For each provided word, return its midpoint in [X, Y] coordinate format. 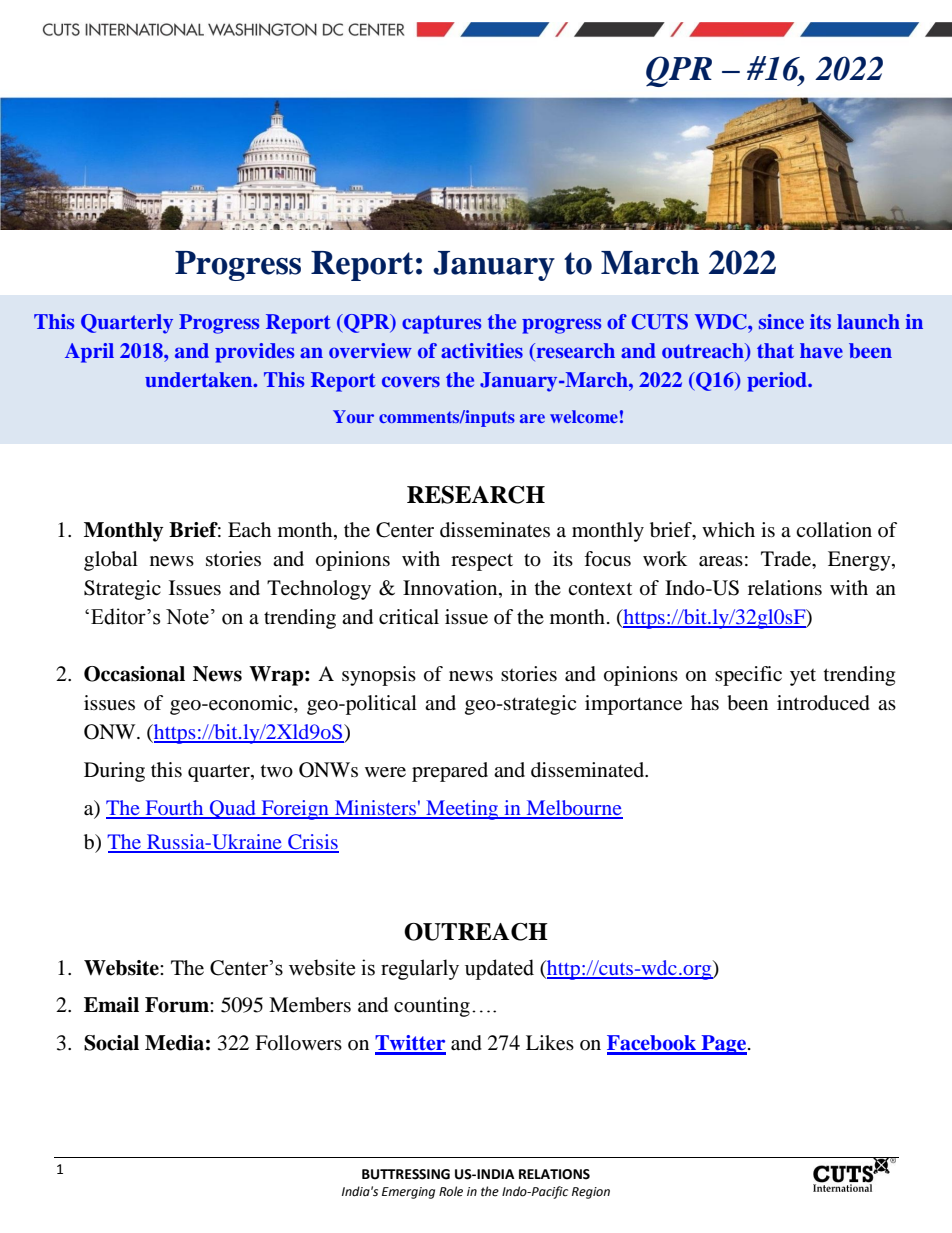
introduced [823, 703]
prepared [450, 772]
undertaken [200, 379]
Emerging [408, 1193]
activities [482, 350]
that [775, 350]
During [114, 772]
